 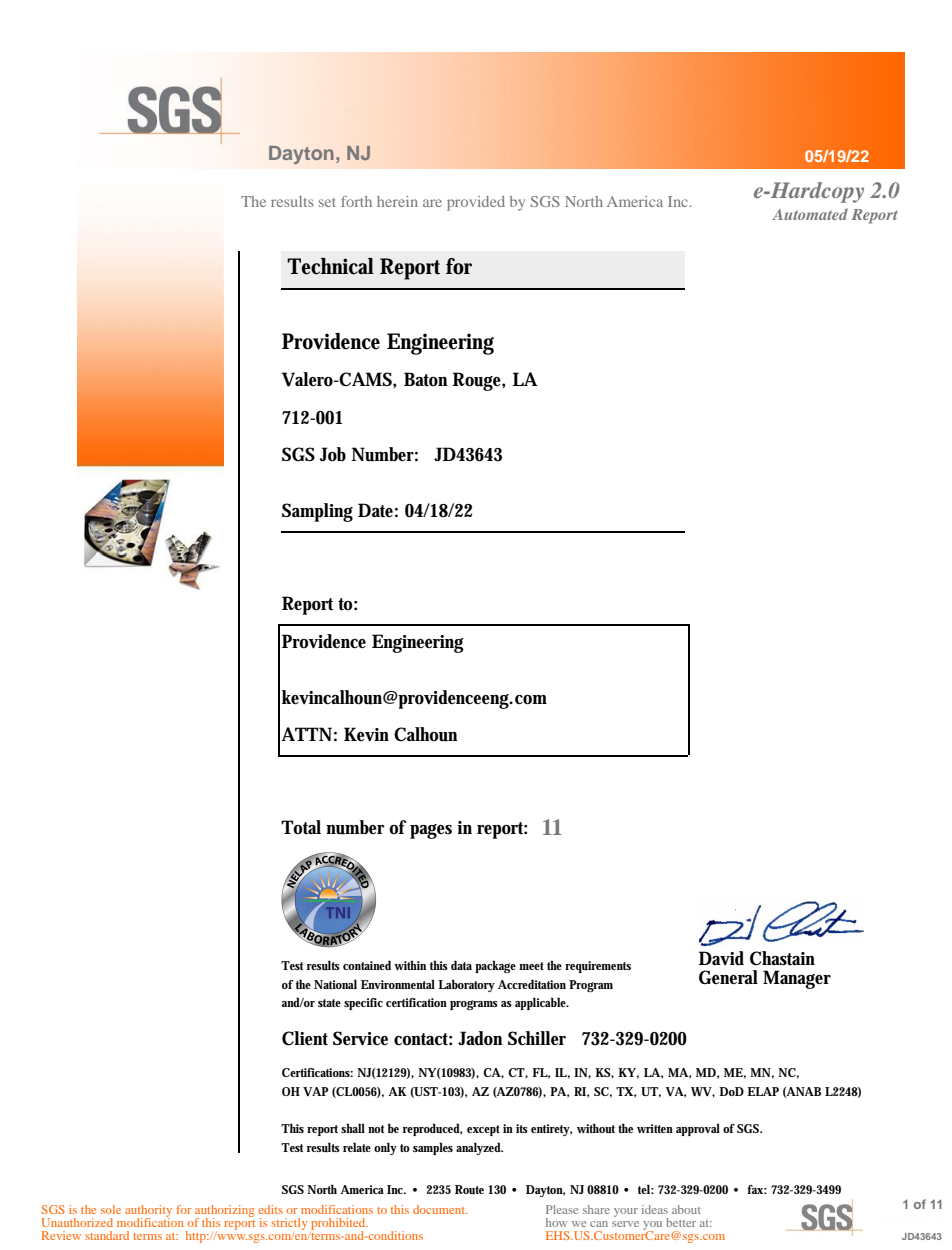 What do you see at coordinates (728, 977) in the page?
I see `General` at bounding box center [728, 977].
